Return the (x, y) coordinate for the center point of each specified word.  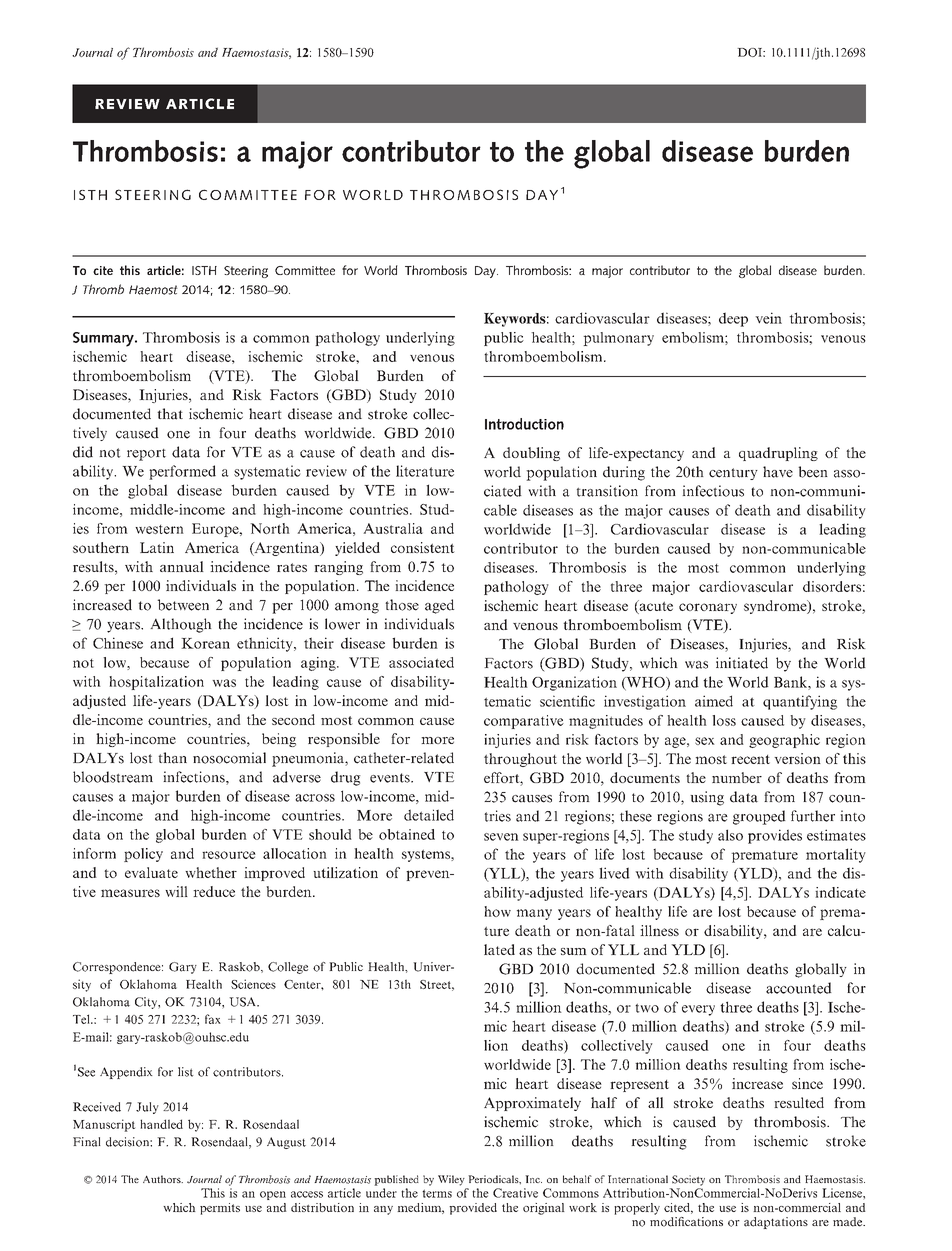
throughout (520, 760)
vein (768, 318)
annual (182, 566)
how (497, 911)
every (698, 1010)
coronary (708, 608)
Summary (104, 339)
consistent (423, 547)
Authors (163, 1179)
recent (750, 759)
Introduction (524, 424)
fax (213, 1019)
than (172, 758)
